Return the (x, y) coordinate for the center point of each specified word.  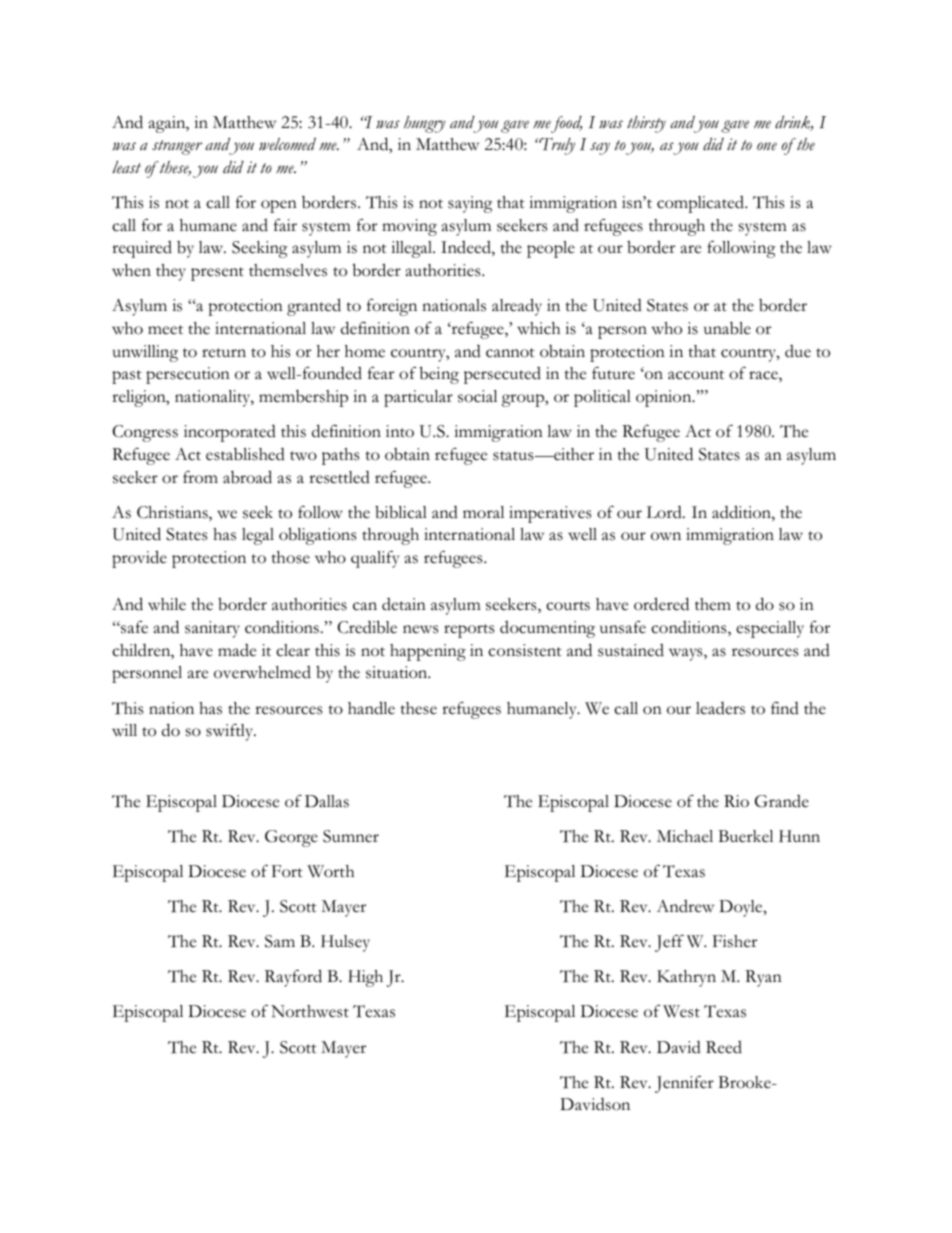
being (439, 375)
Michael (685, 836)
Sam (280, 941)
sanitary (212, 629)
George (291, 838)
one (767, 146)
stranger (177, 147)
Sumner (351, 836)
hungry (425, 124)
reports (469, 631)
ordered (661, 604)
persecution (188, 375)
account (696, 375)
